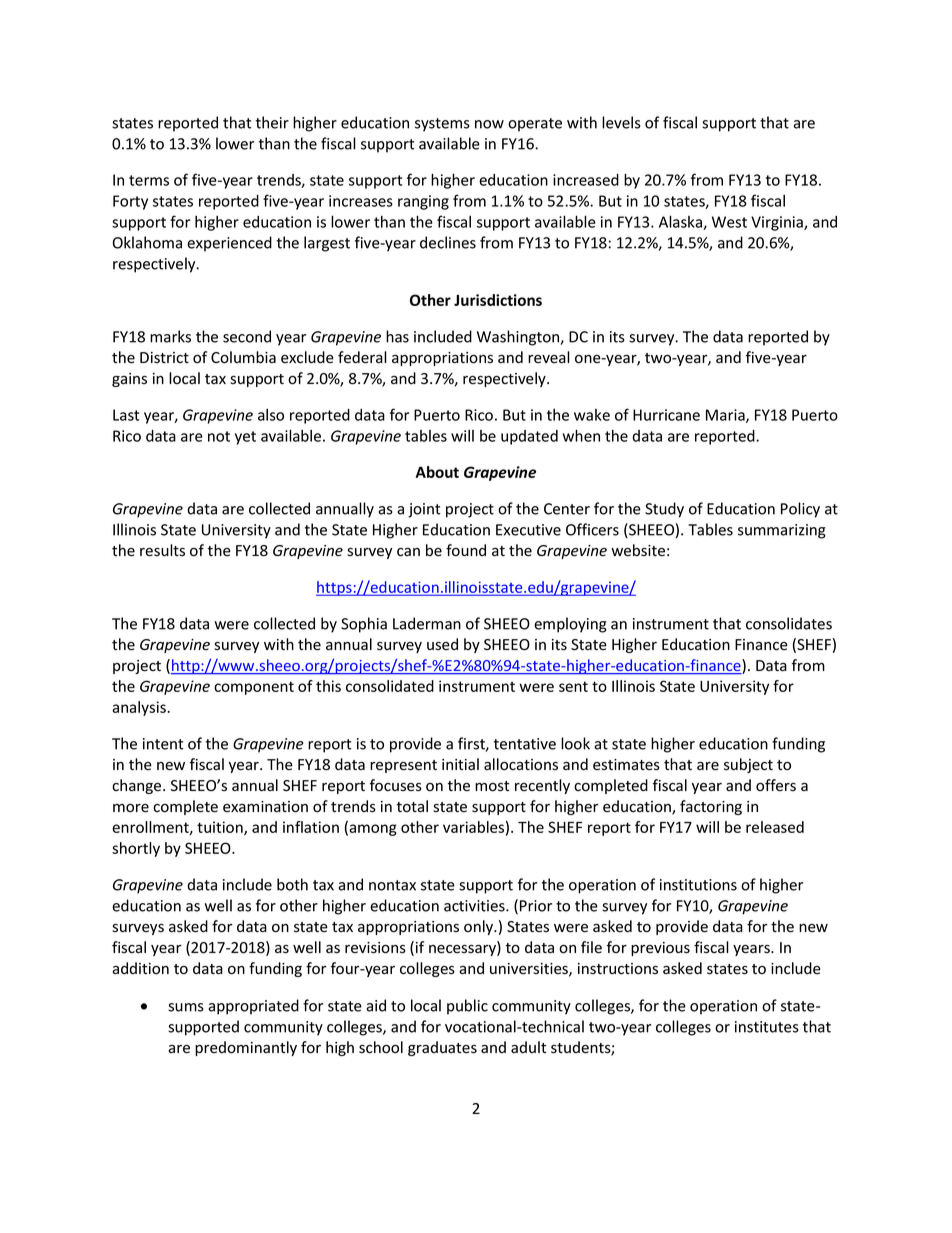 The height and width of the document is (1233, 952). What do you see at coordinates (186, 1007) in the document?
I see `sums` at bounding box center [186, 1007].
